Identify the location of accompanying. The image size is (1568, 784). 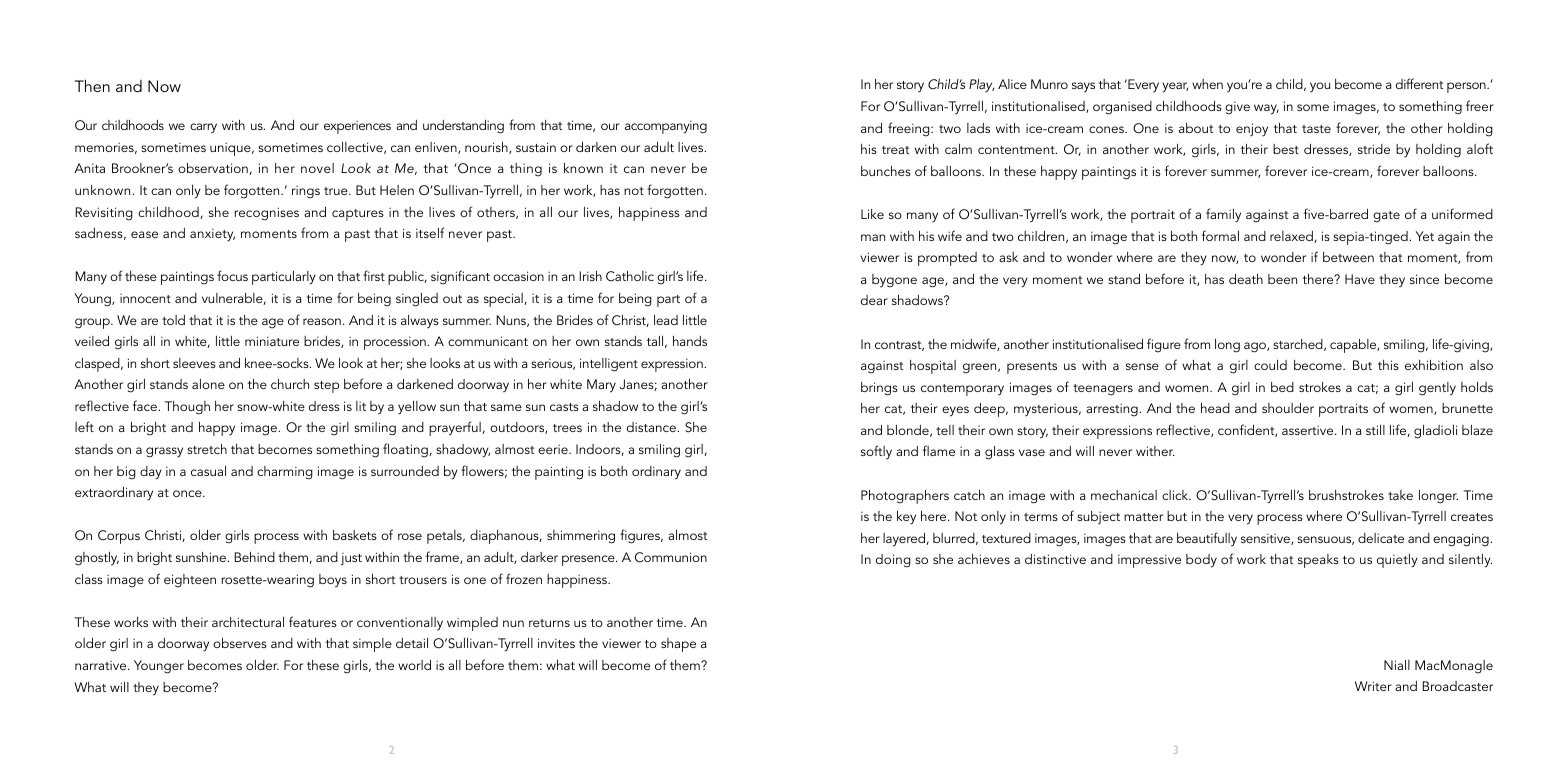
(666, 127).
